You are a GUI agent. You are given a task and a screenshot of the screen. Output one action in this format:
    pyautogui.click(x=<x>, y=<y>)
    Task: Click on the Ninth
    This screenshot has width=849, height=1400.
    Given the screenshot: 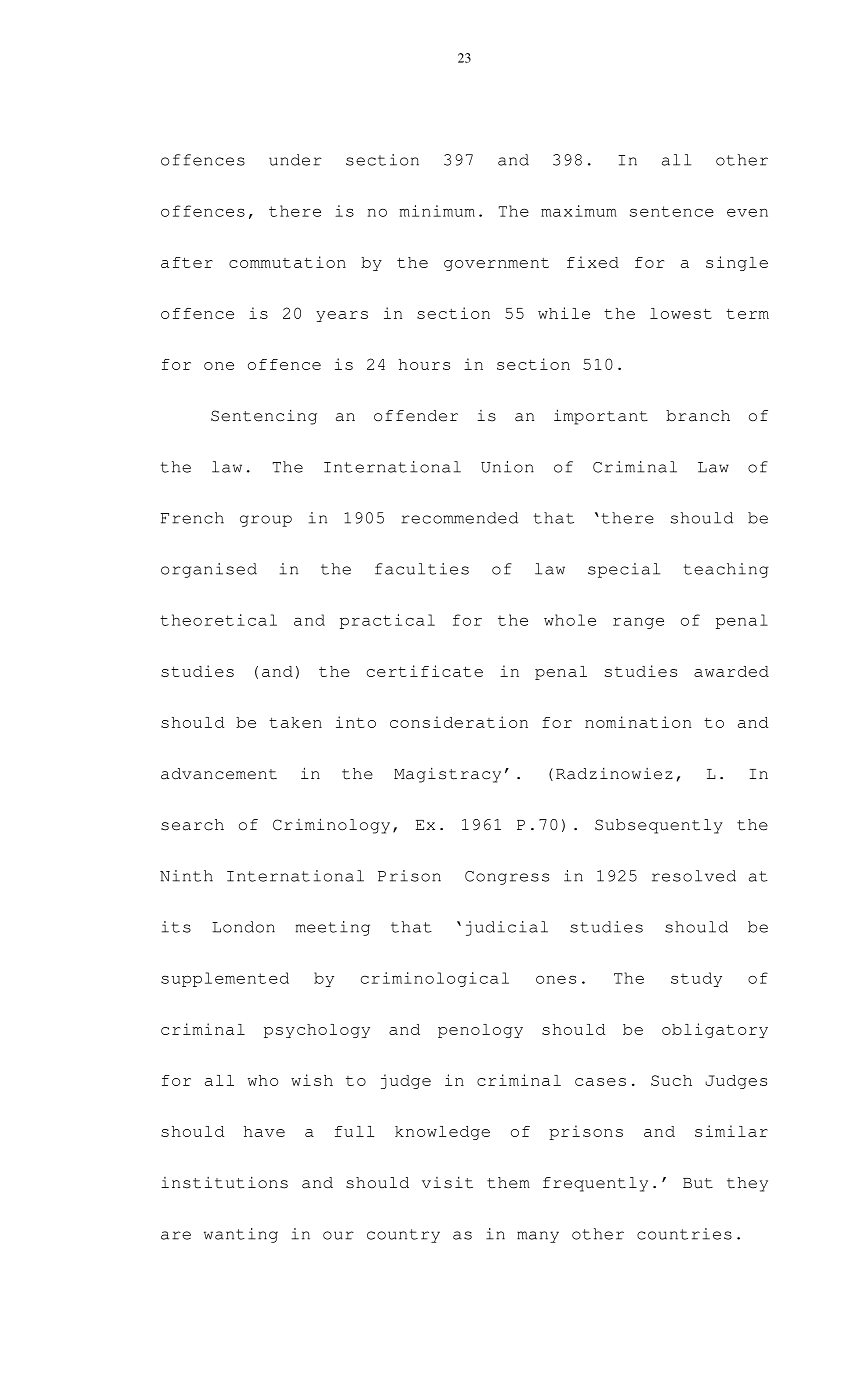 What is the action you would take?
    pyautogui.click(x=186, y=876)
